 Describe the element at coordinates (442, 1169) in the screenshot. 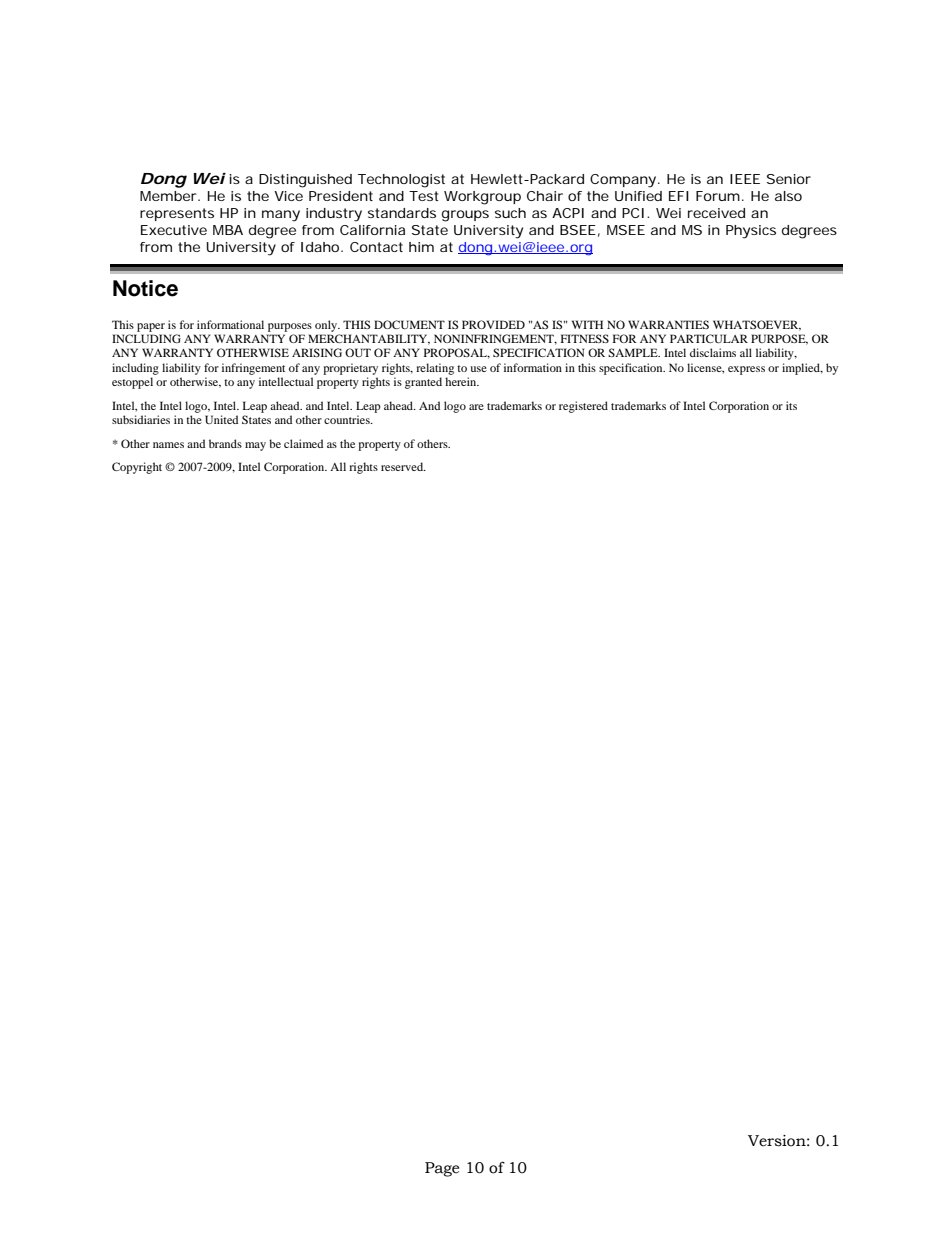

I see `Page` at that location.
